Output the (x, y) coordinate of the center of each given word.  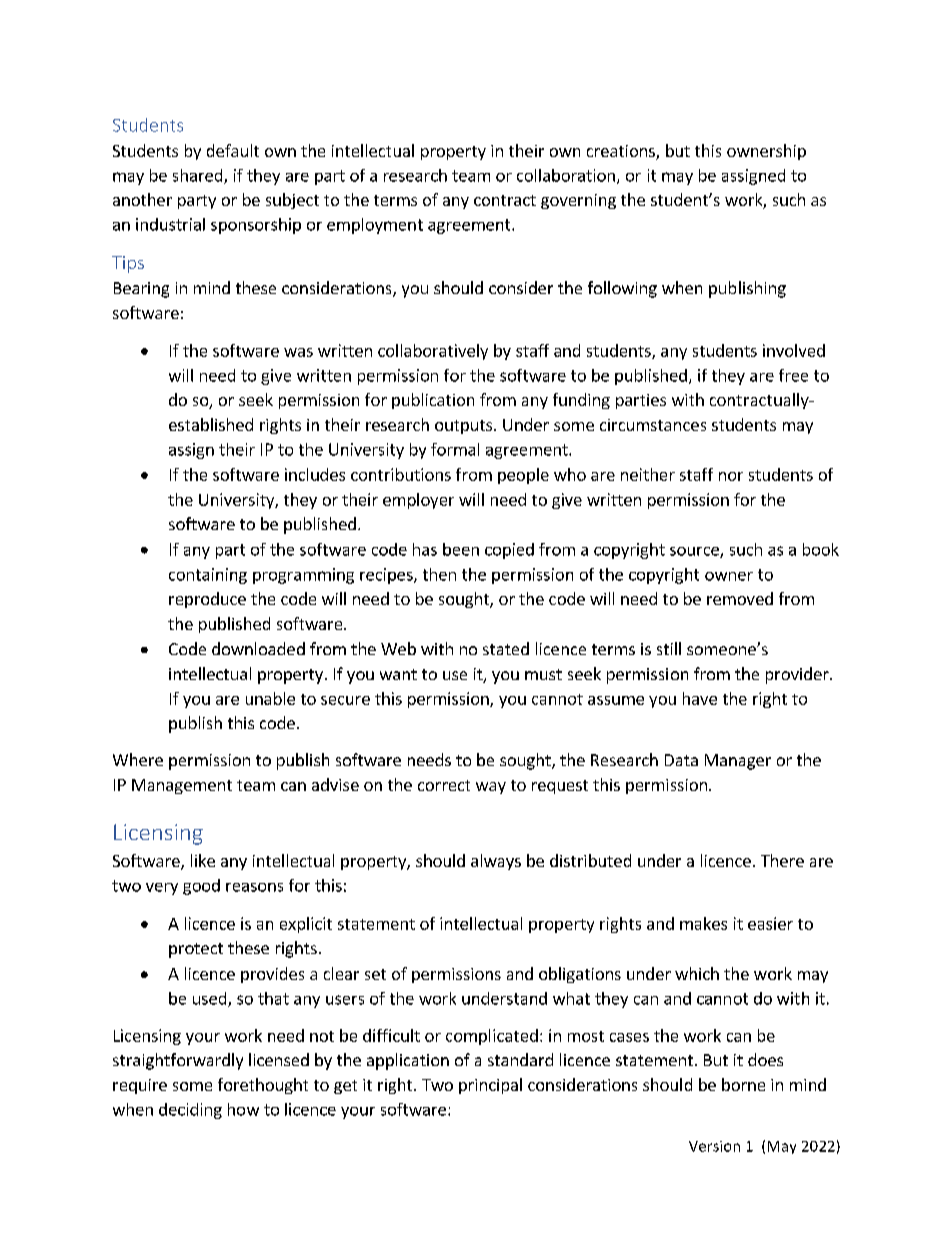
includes (315, 474)
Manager (738, 762)
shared (199, 176)
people (523, 476)
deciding (190, 1111)
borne (743, 1084)
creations (622, 152)
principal (490, 1086)
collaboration (566, 175)
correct (444, 785)
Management (182, 786)
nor (731, 476)
